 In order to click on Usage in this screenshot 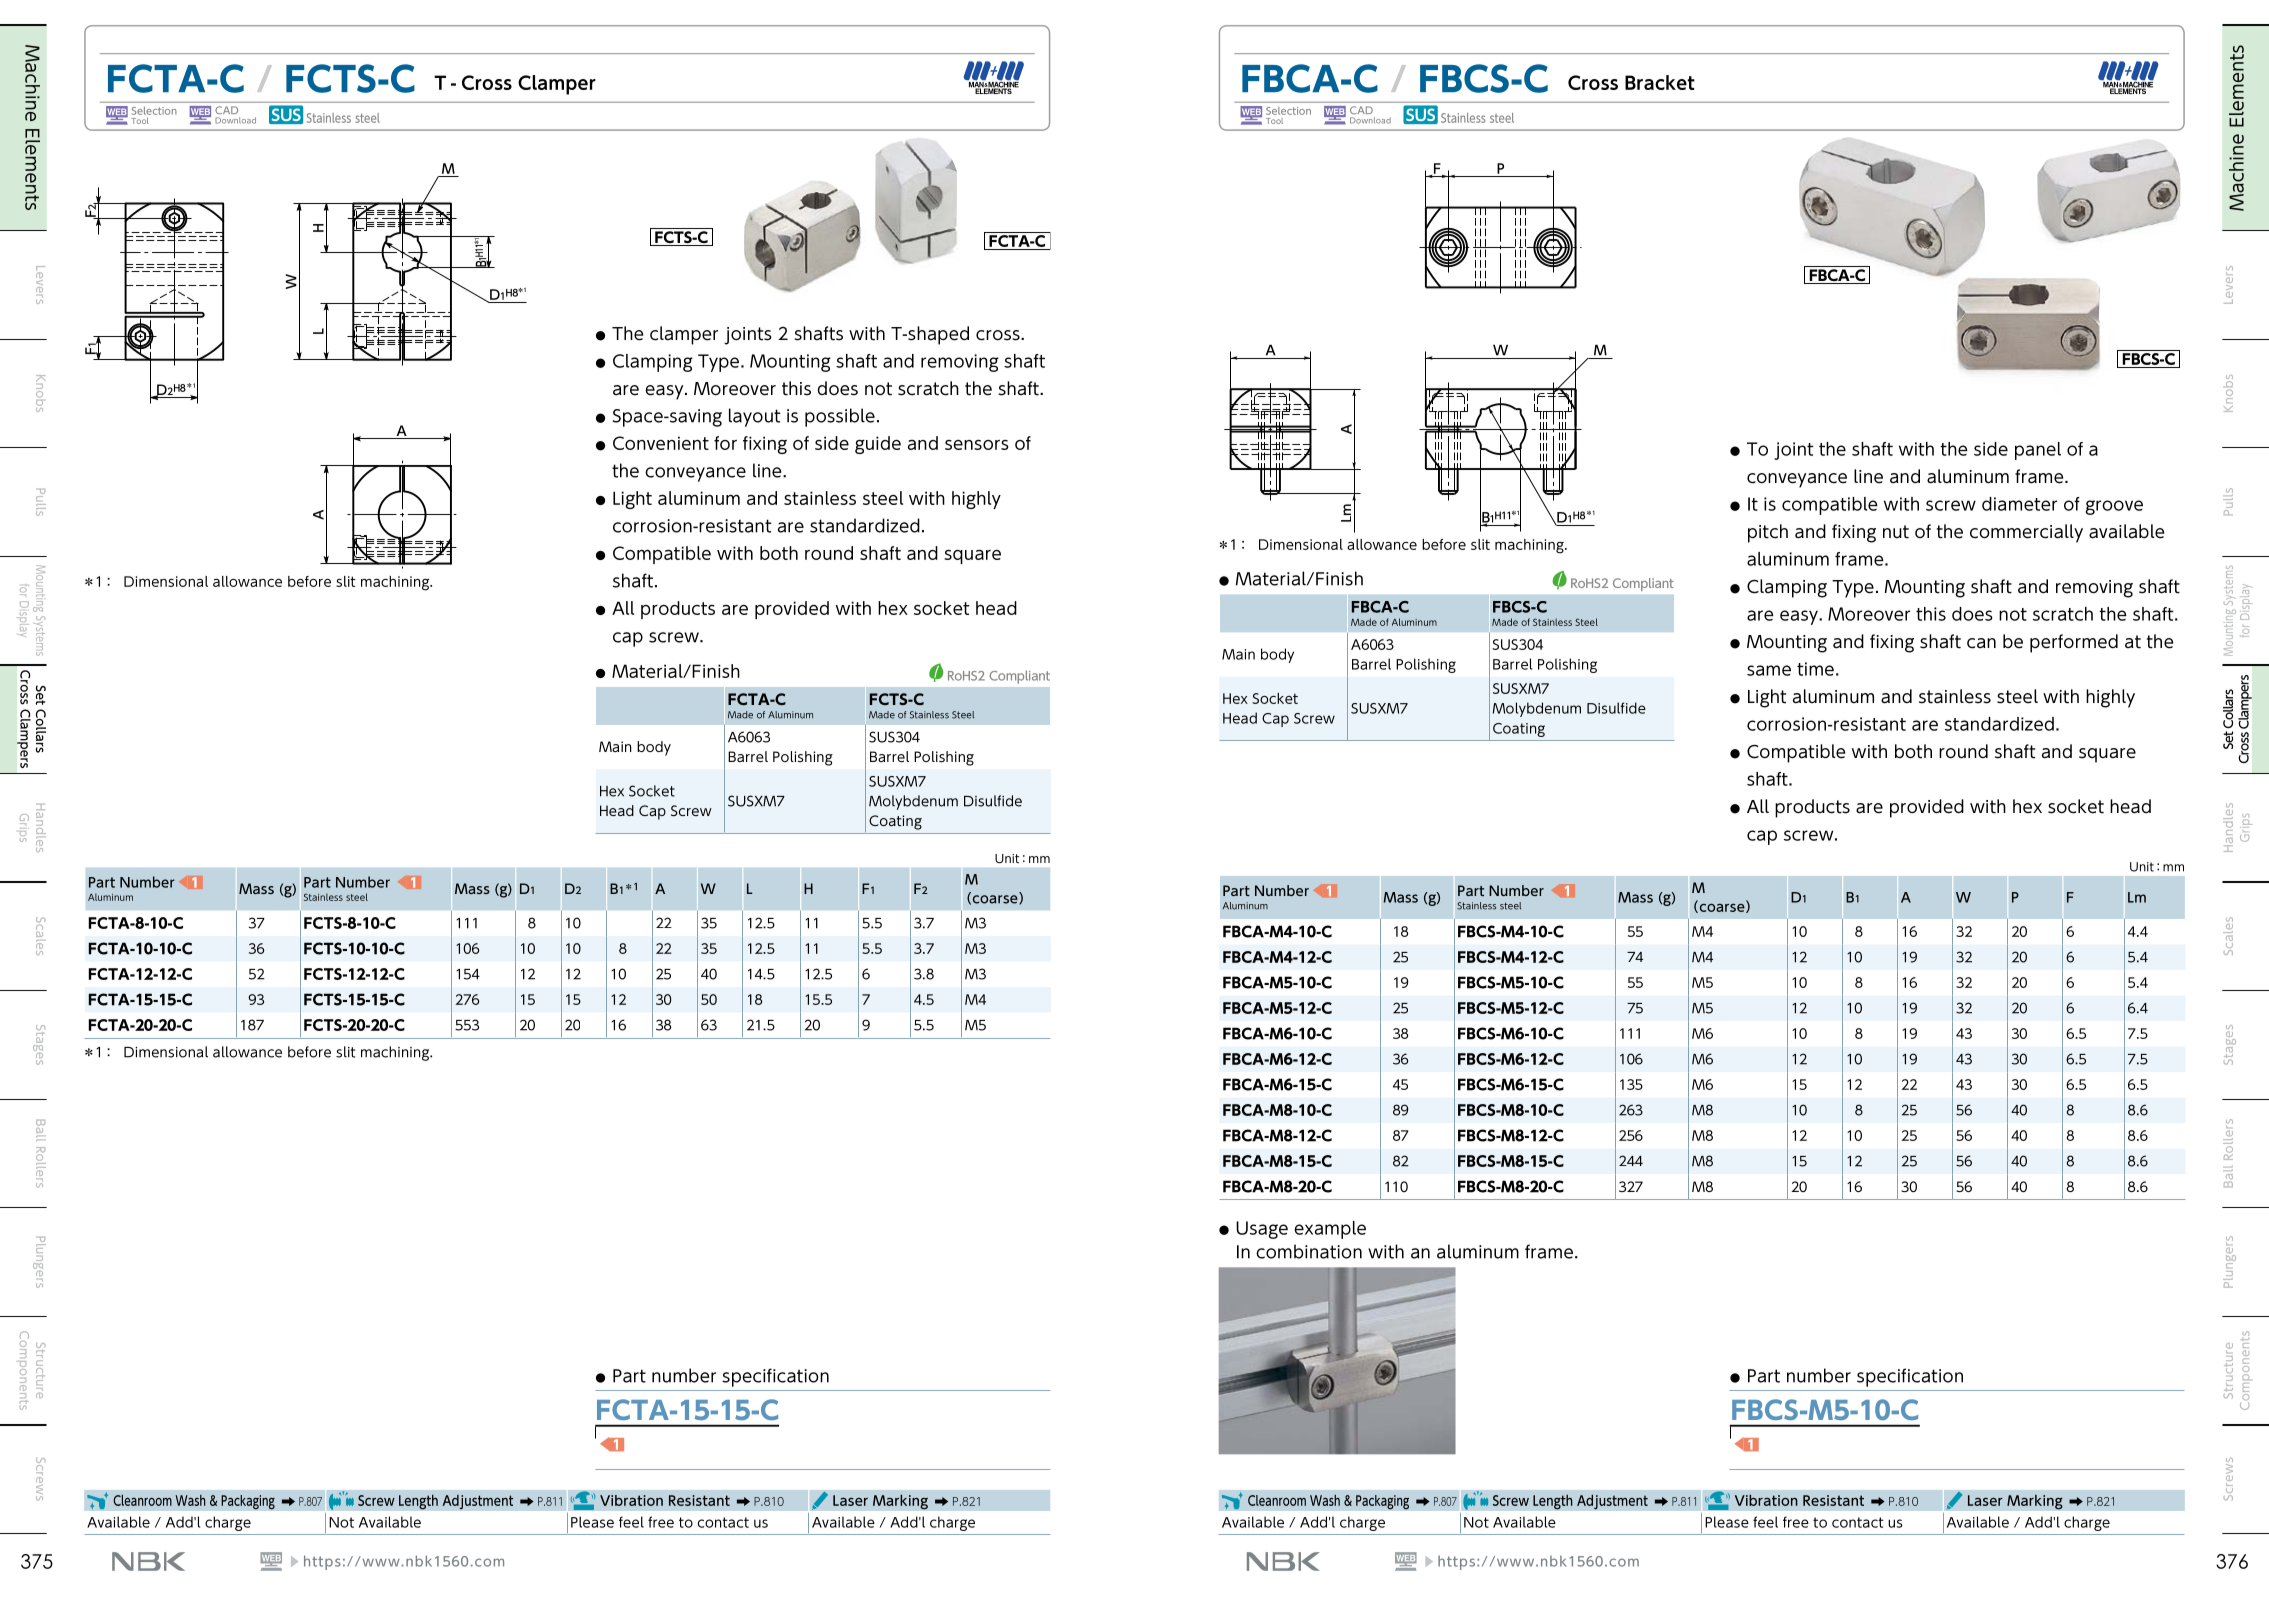, I will do `click(1262, 1230)`.
